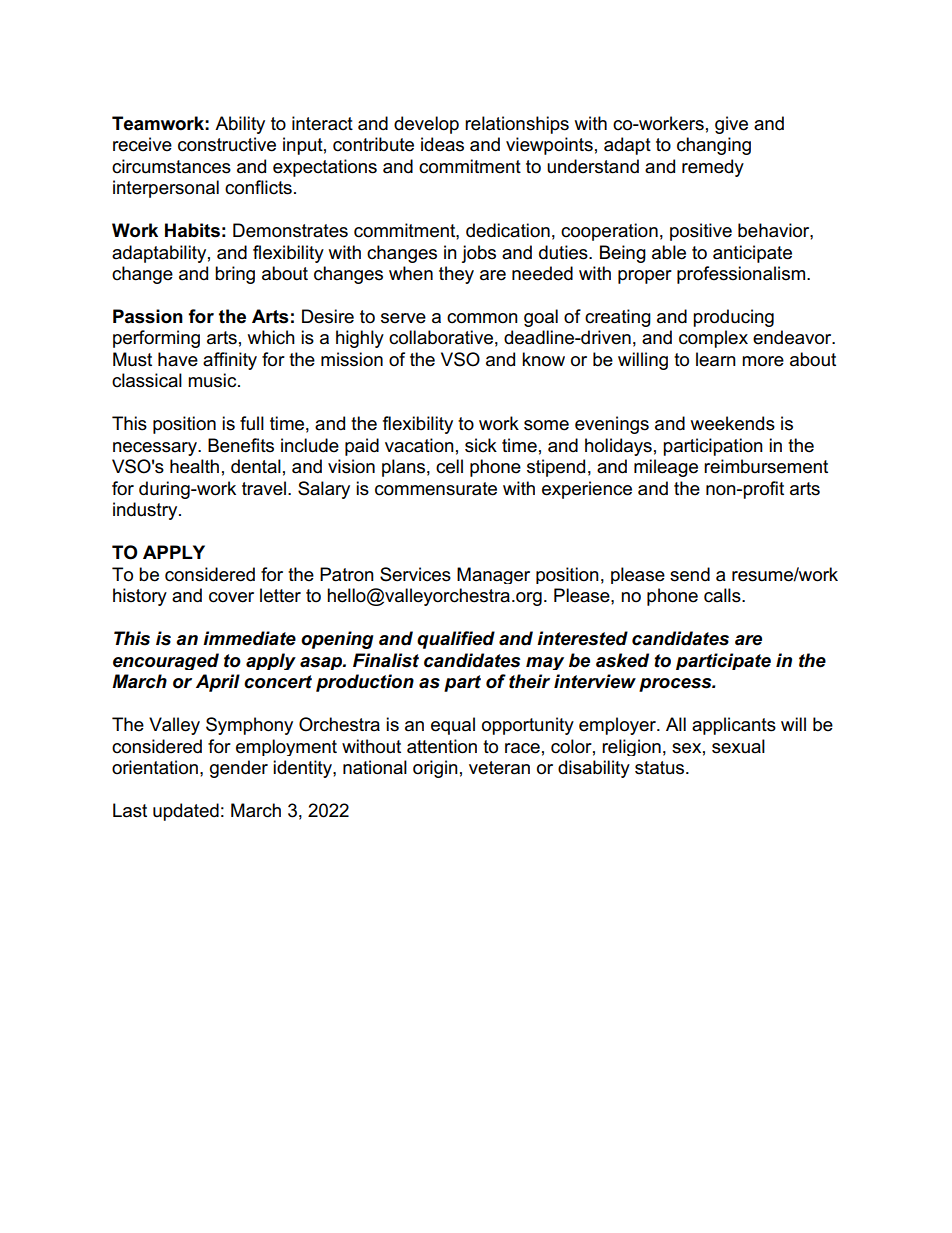 This document has height=1233, width=952. Describe the element at coordinates (186, 812) in the document. I see `updated` at that location.
